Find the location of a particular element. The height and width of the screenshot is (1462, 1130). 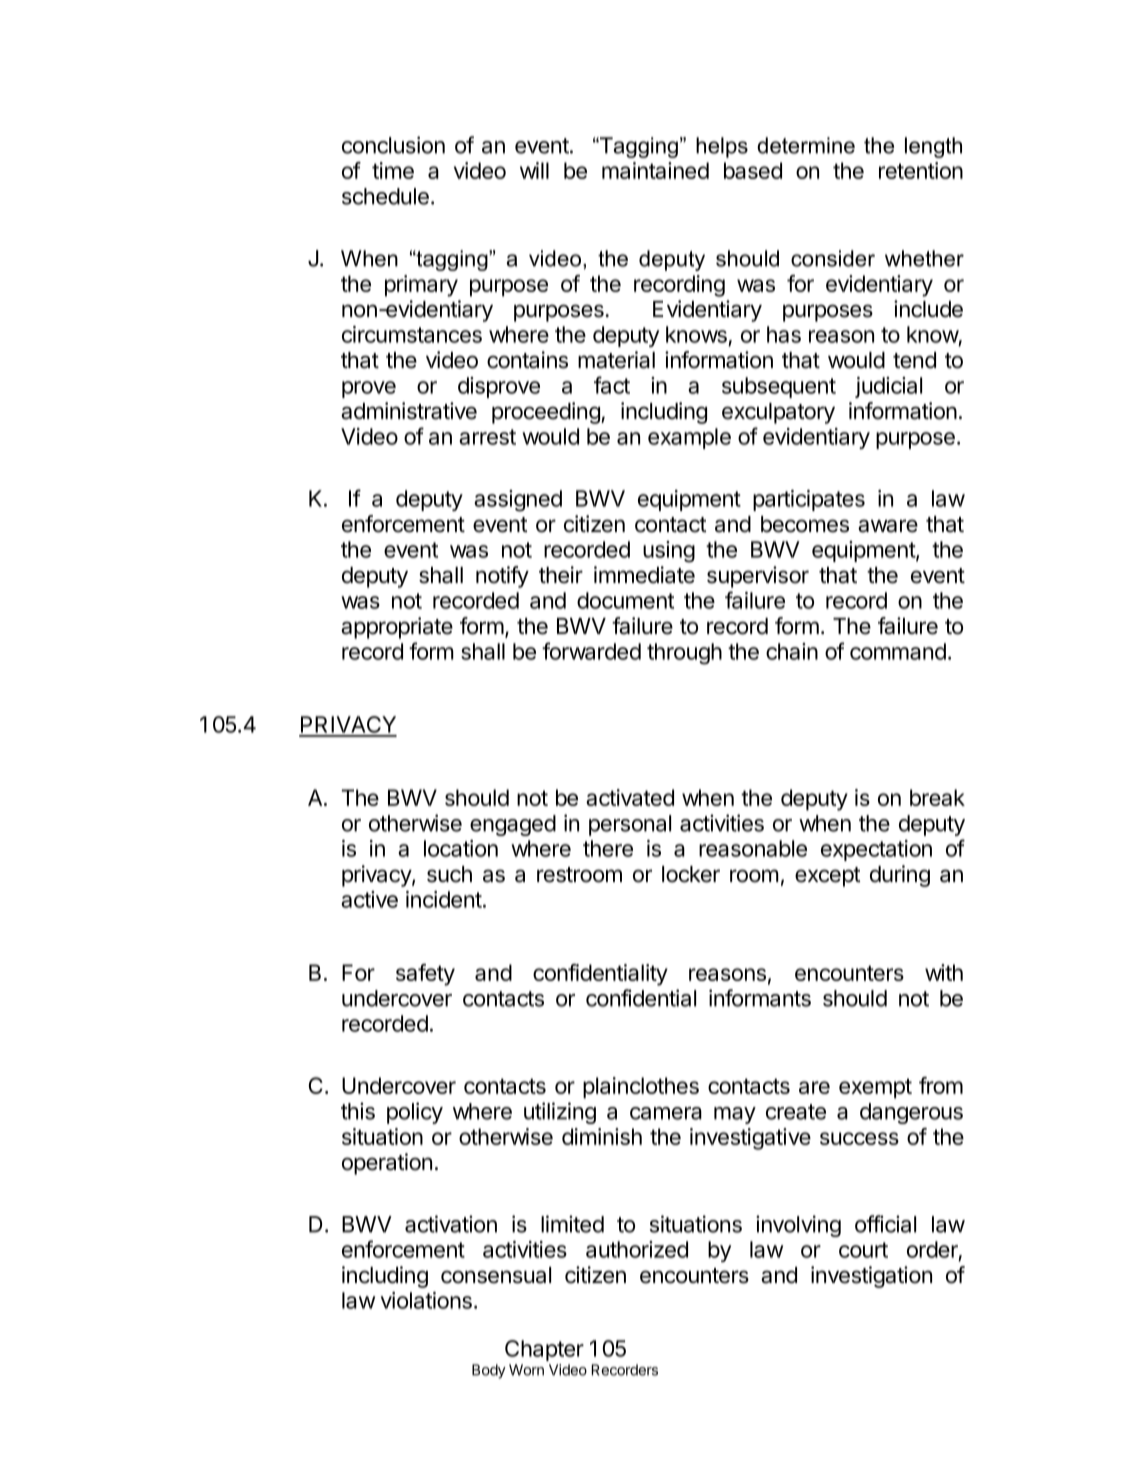

camera is located at coordinates (666, 1113).
